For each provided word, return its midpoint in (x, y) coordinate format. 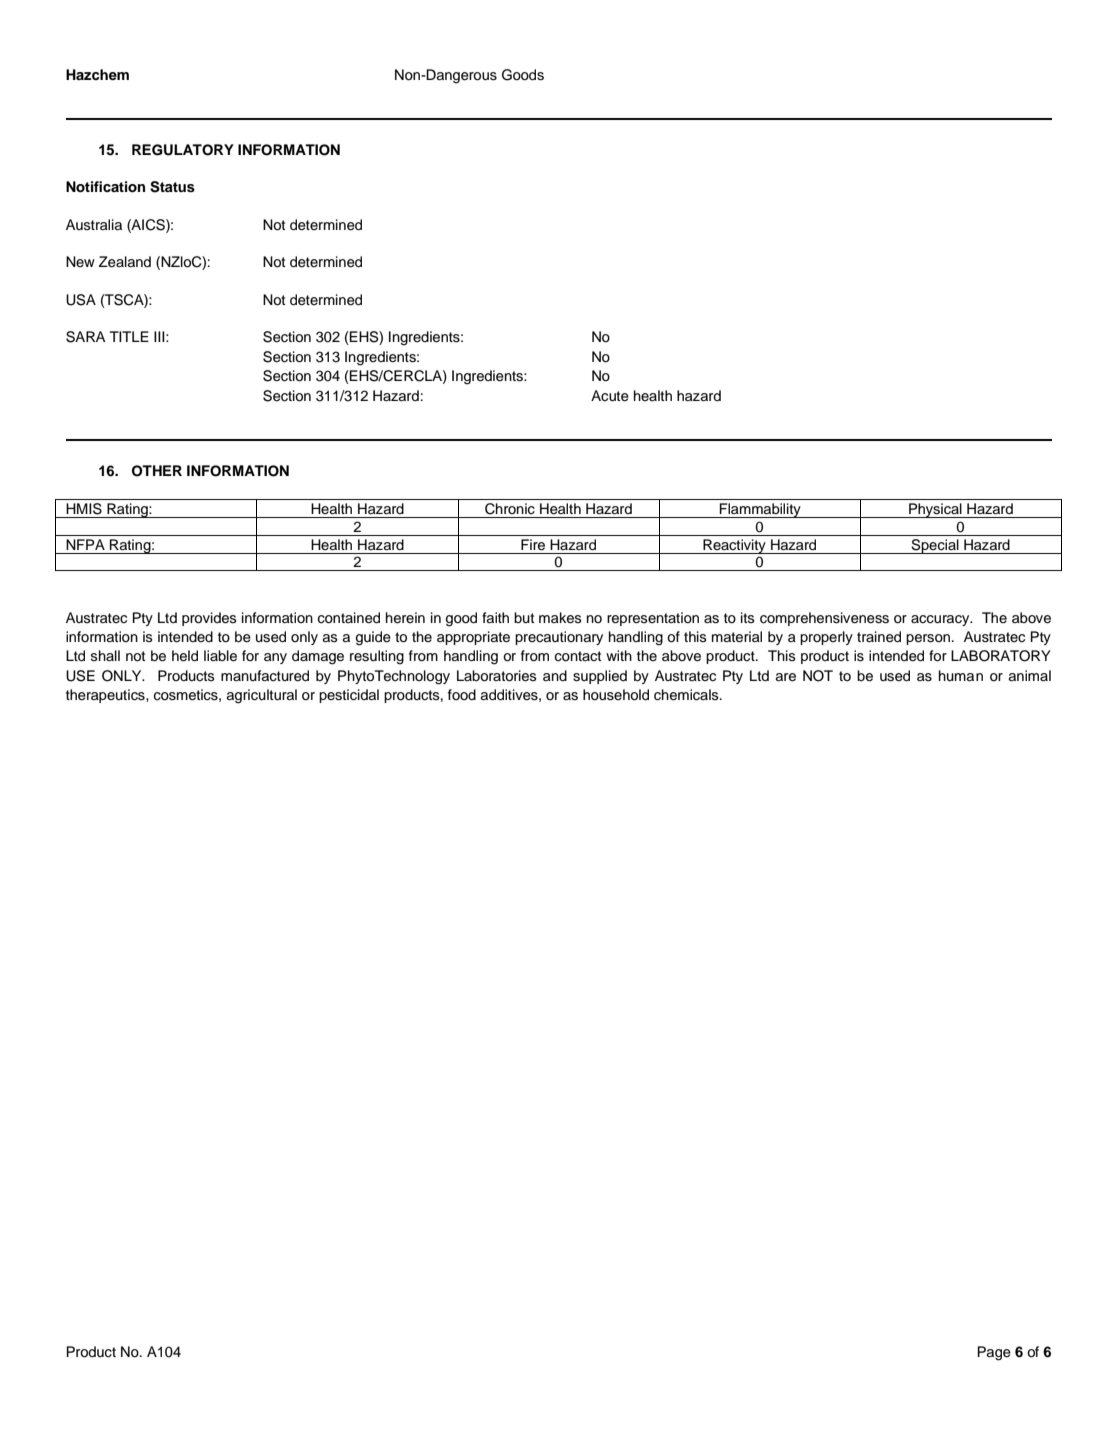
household (616, 695)
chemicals (687, 695)
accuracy (941, 620)
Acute (610, 396)
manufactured (265, 676)
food (462, 694)
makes (560, 618)
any (275, 658)
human (961, 675)
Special (935, 546)
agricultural (262, 696)
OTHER (157, 471)
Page (994, 1353)
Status (172, 187)
